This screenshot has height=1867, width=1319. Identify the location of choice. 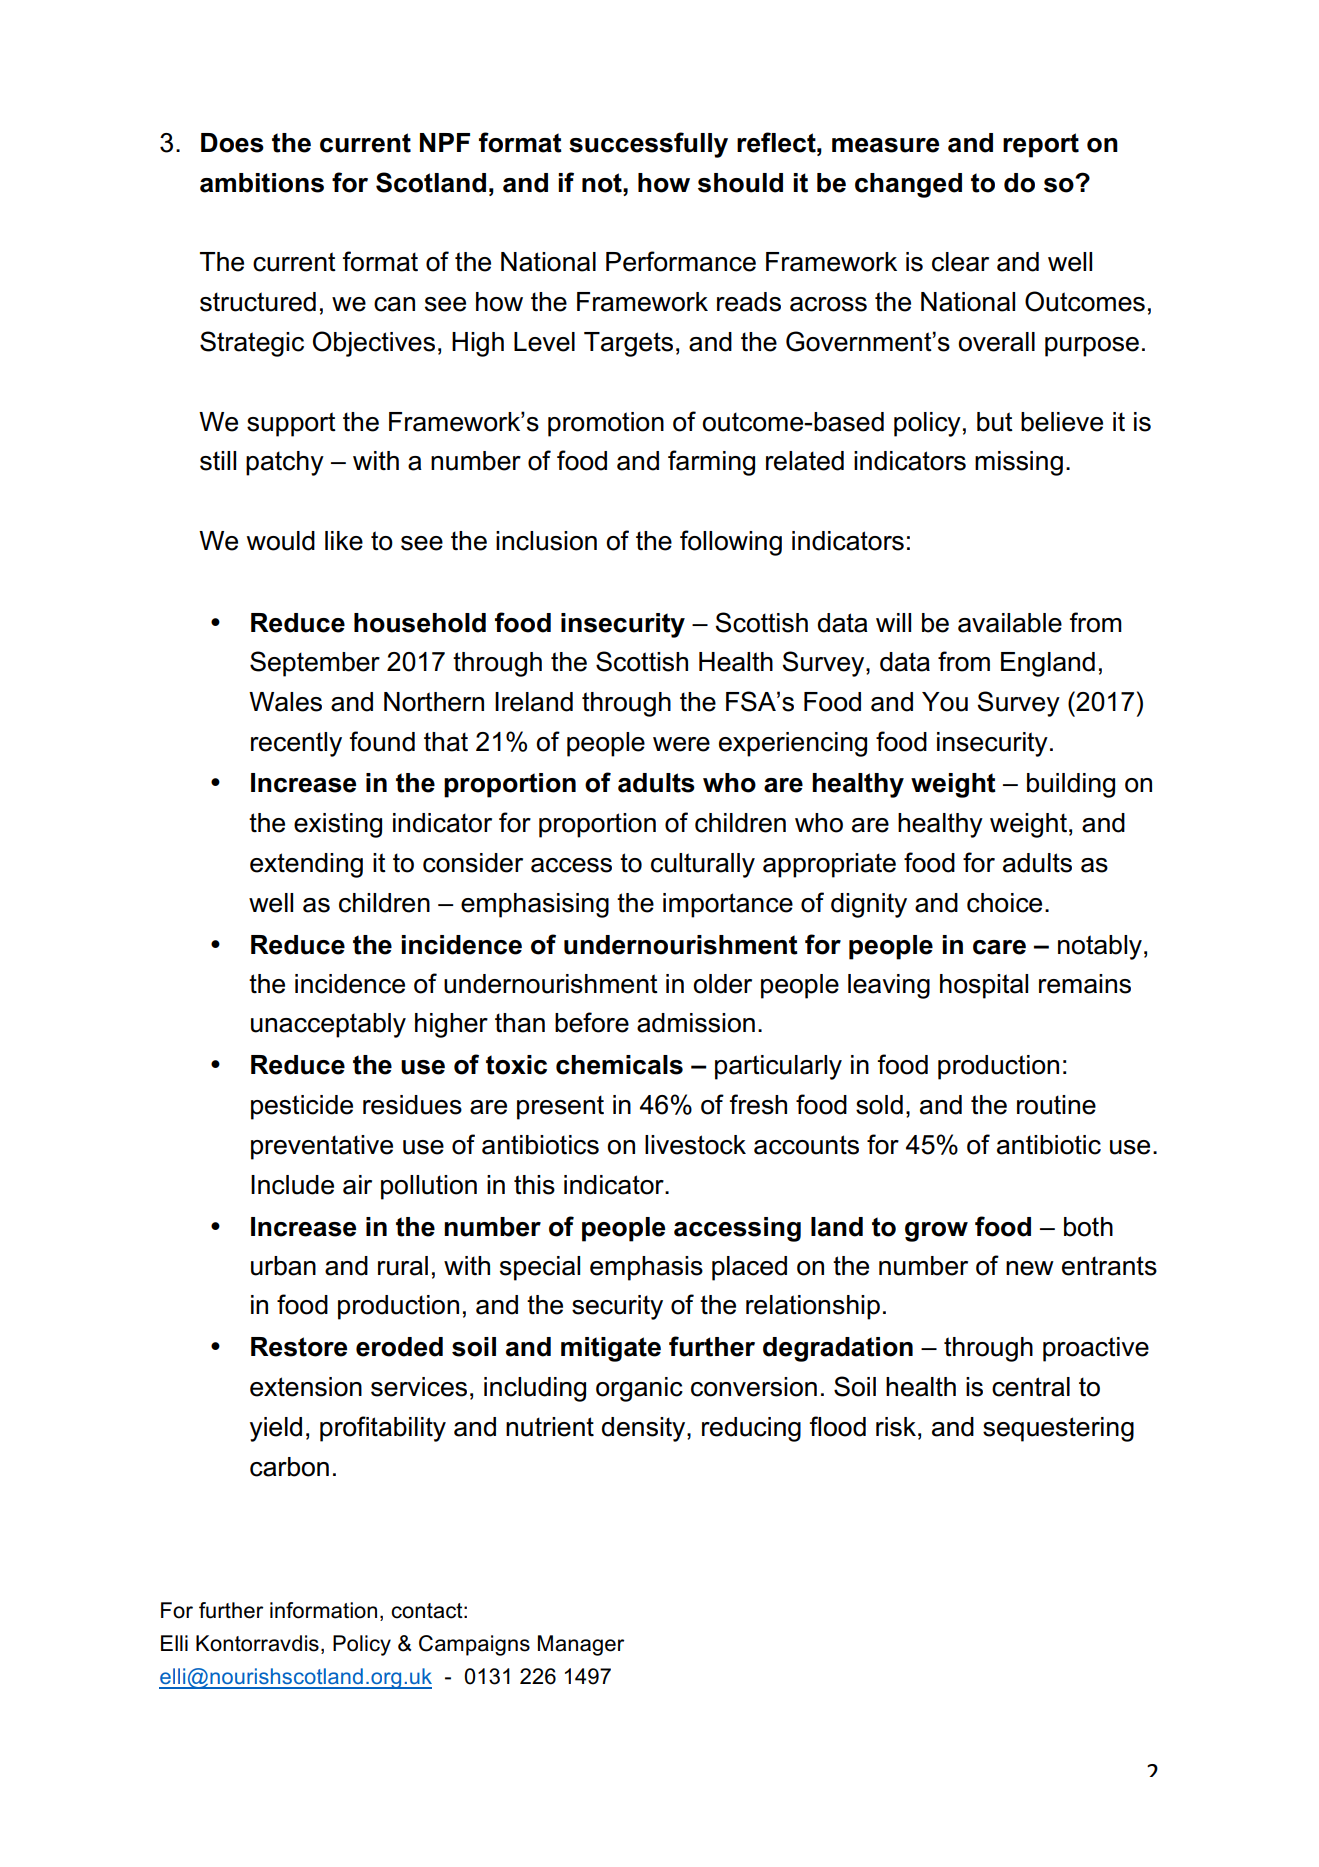
(1004, 903).
